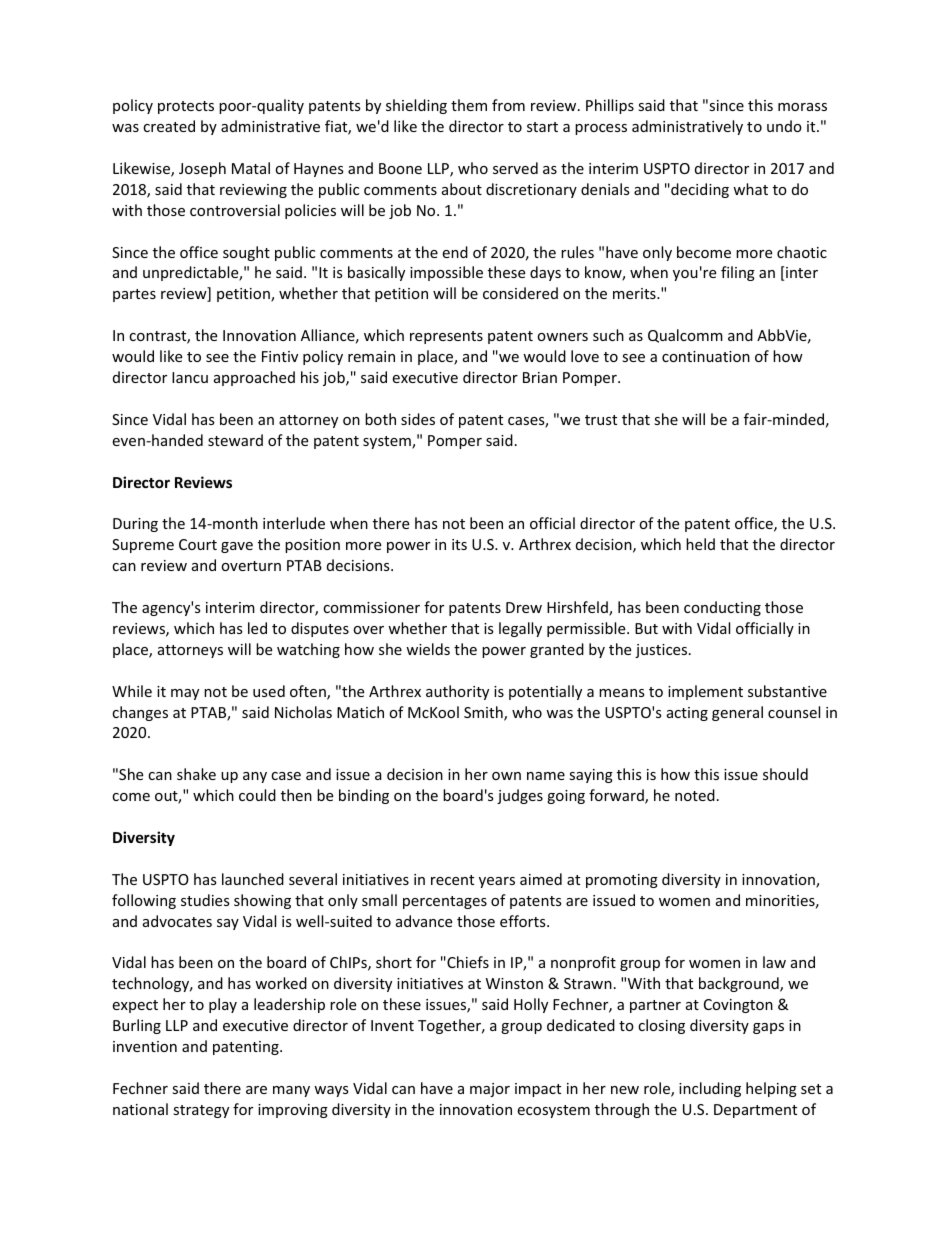 The image size is (952, 1233). Describe the element at coordinates (784, 126) in the image. I see `undo` at that location.
